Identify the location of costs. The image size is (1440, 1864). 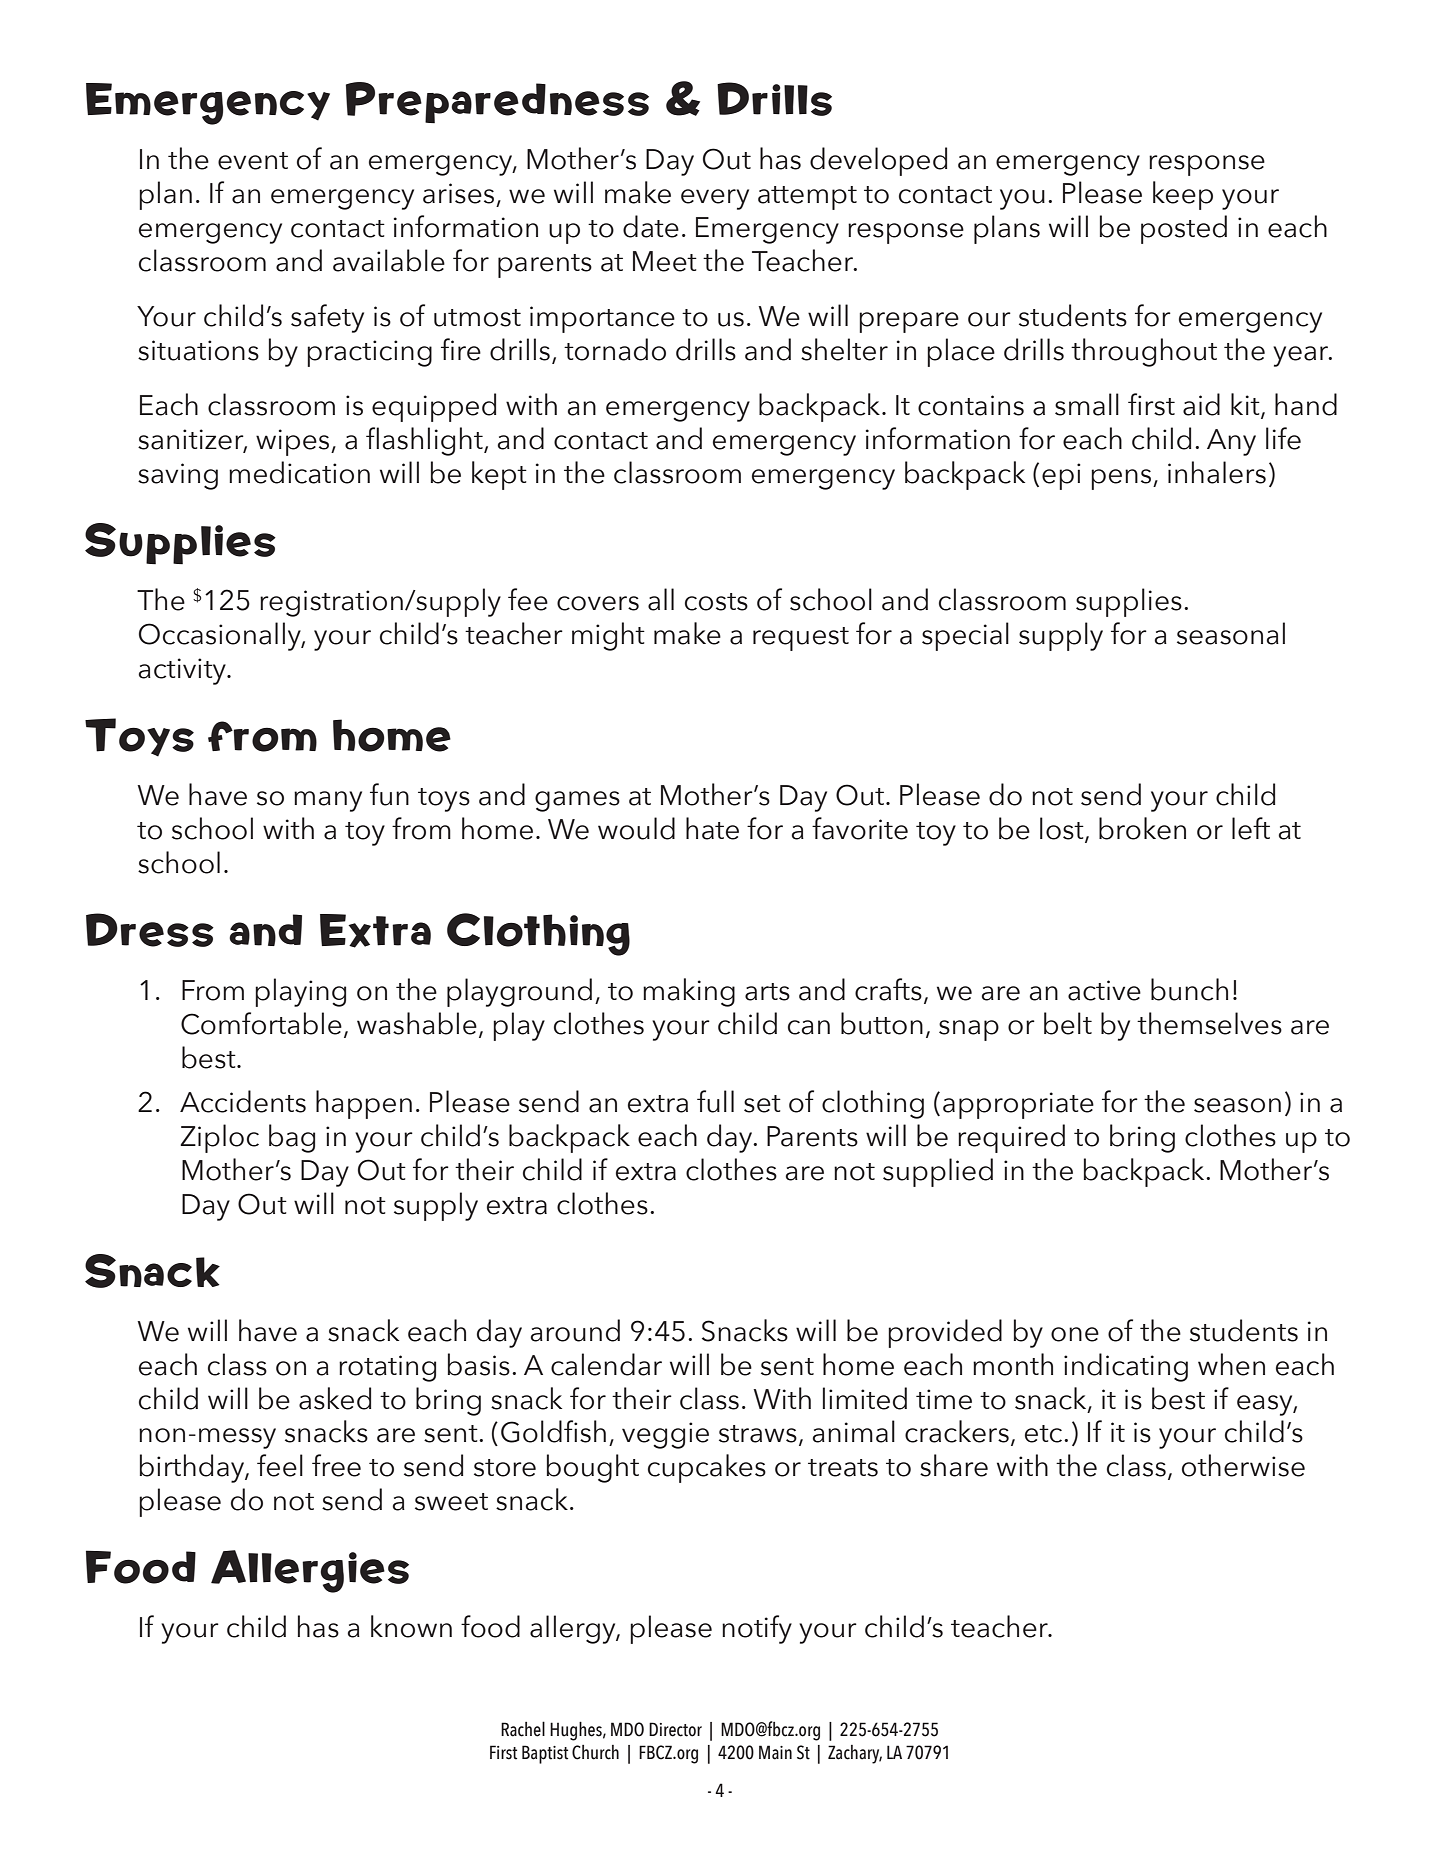
(716, 602).
